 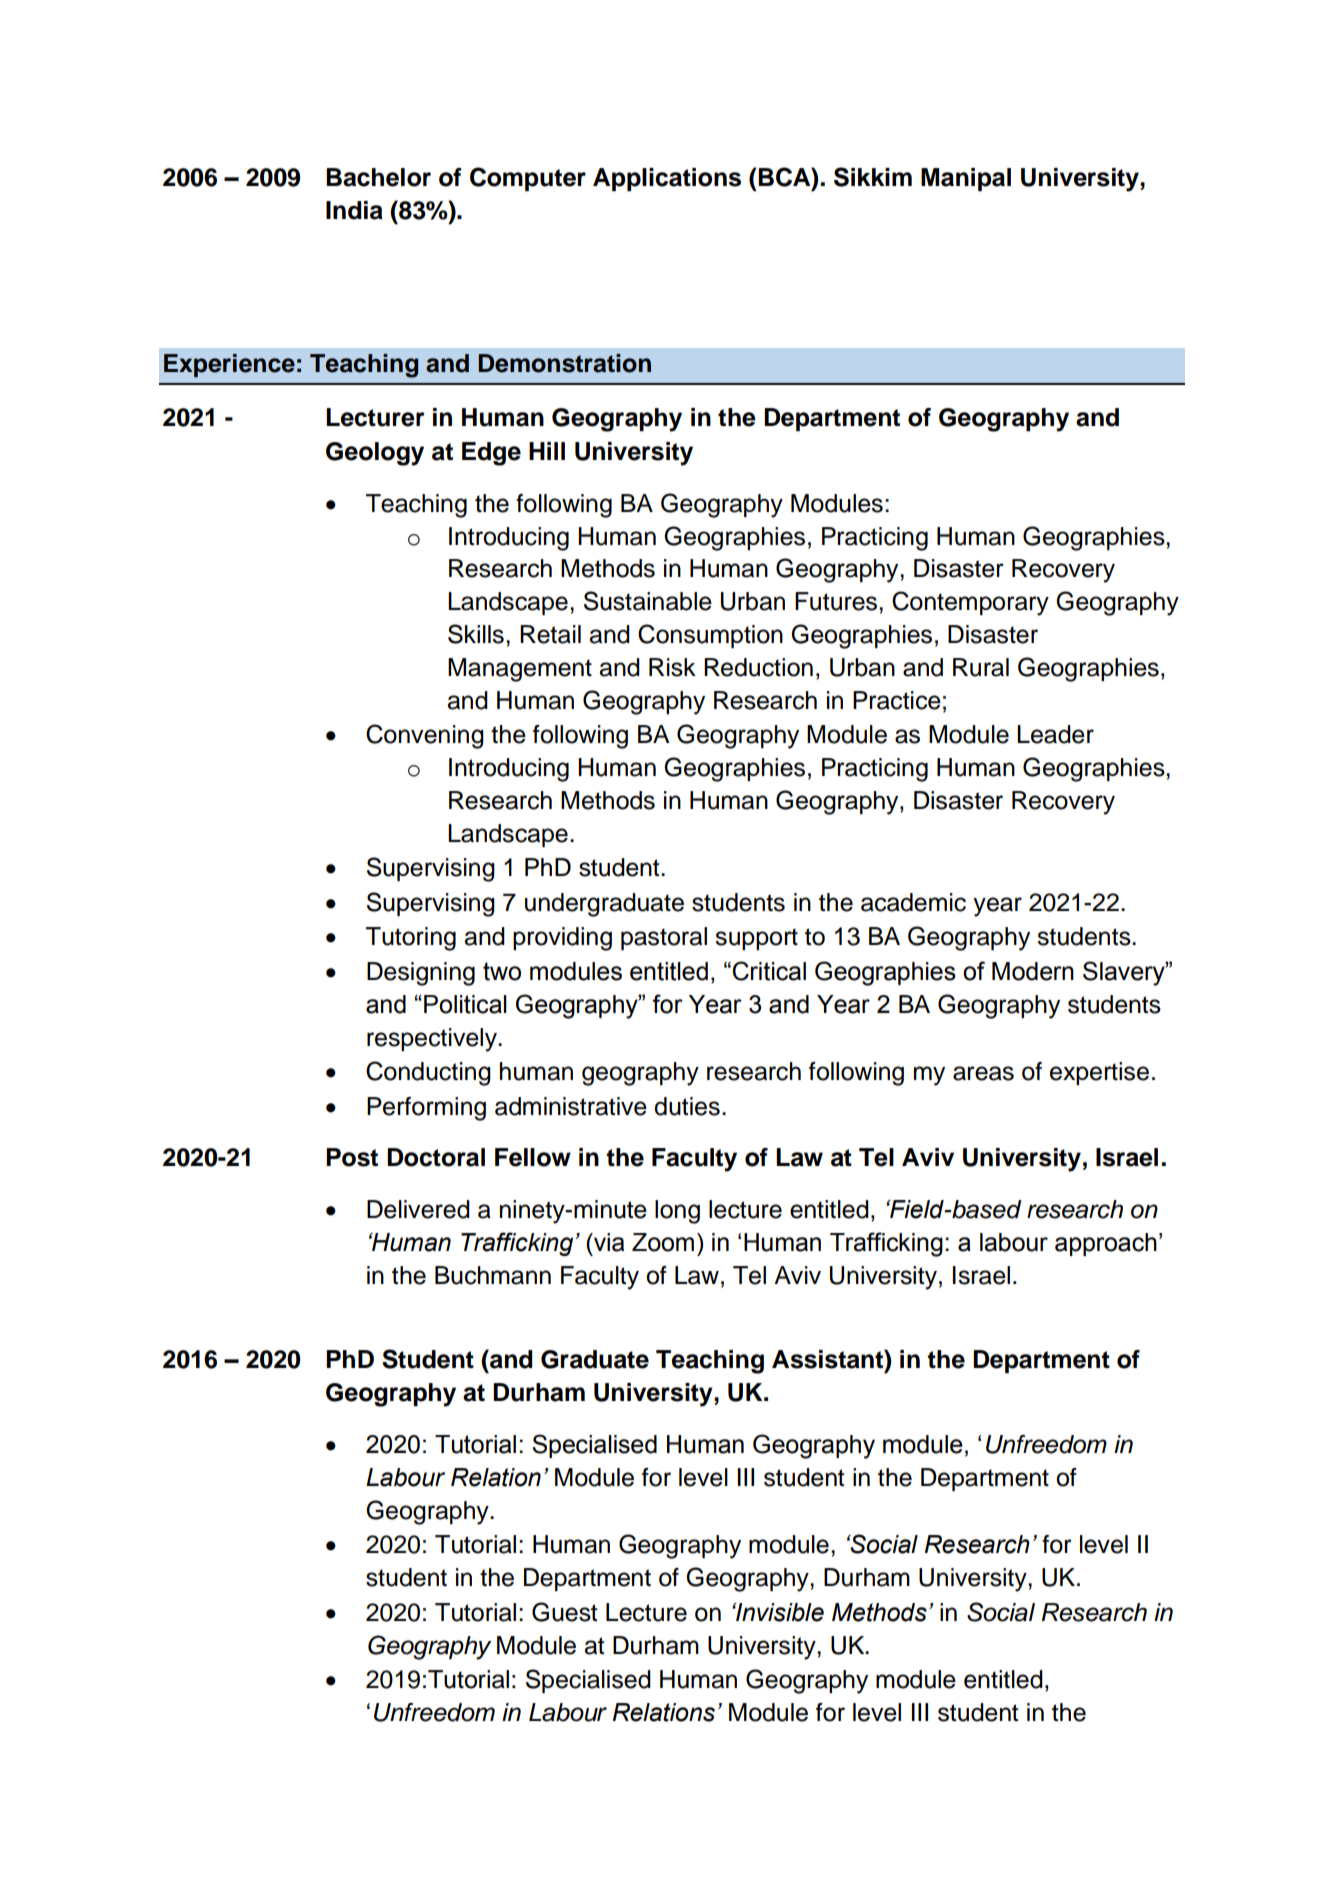 I want to click on Applications, so click(x=667, y=179).
